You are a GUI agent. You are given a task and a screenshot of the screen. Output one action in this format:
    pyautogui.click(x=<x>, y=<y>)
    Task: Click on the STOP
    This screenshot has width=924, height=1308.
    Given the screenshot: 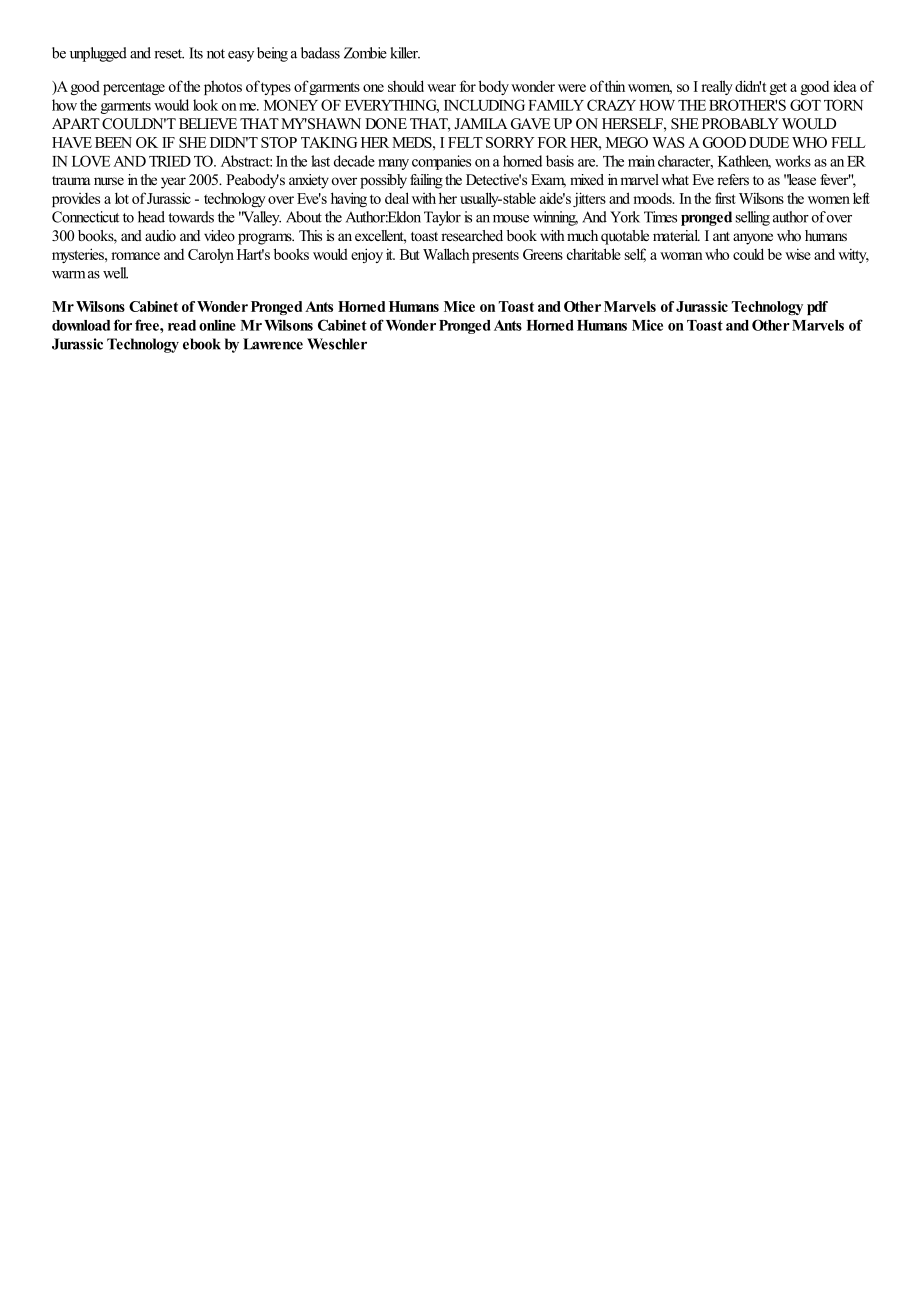 What is the action you would take?
    pyautogui.click(x=279, y=142)
